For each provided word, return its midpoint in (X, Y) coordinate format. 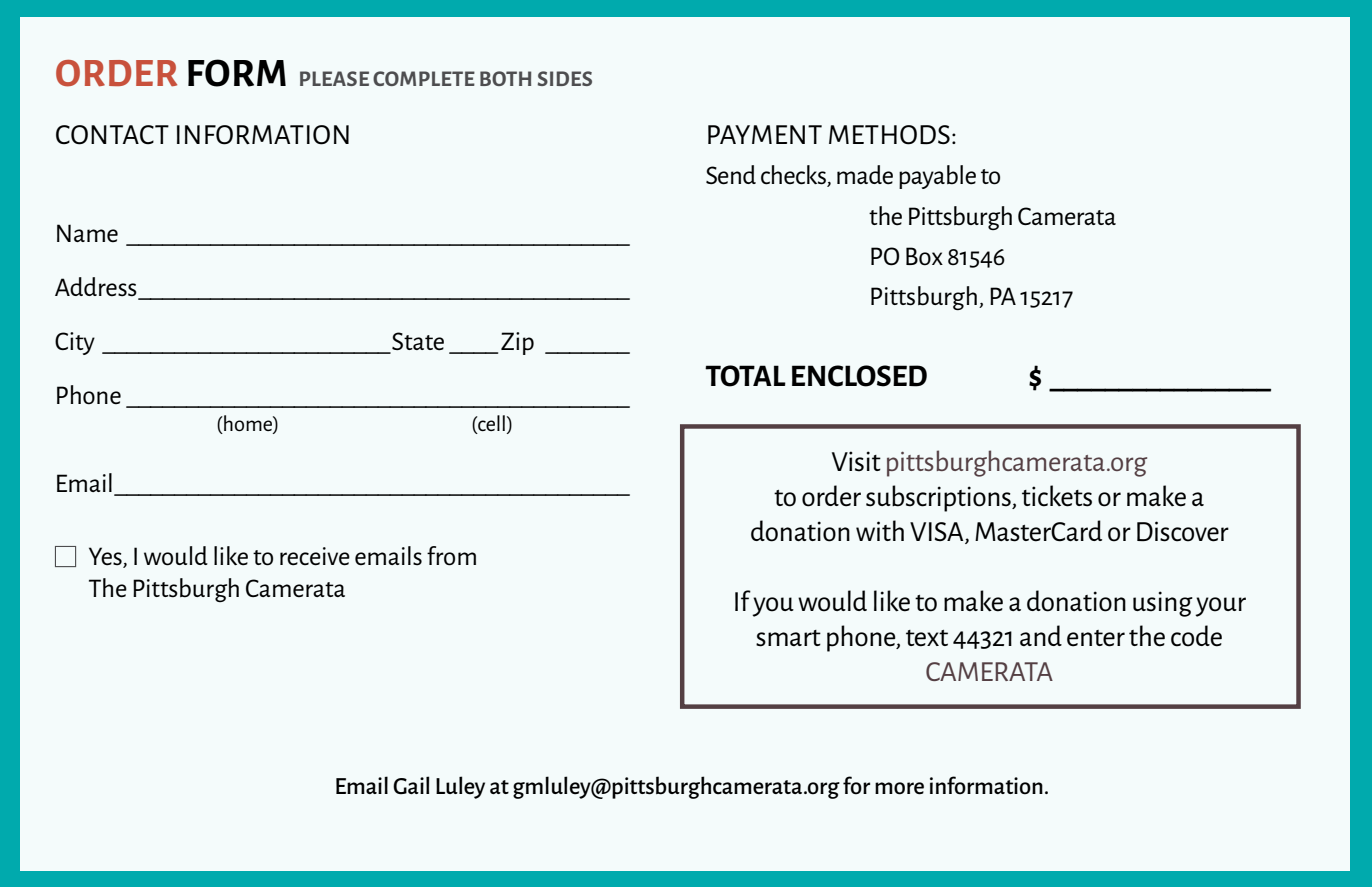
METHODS (889, 135)
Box (924, 256)
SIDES (565, 78)
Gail (411, 785)
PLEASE (334, 78)
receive (315, 556)
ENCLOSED (859, 376)
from (451, 556)
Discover (1183, 531)
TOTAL (745, 376)
